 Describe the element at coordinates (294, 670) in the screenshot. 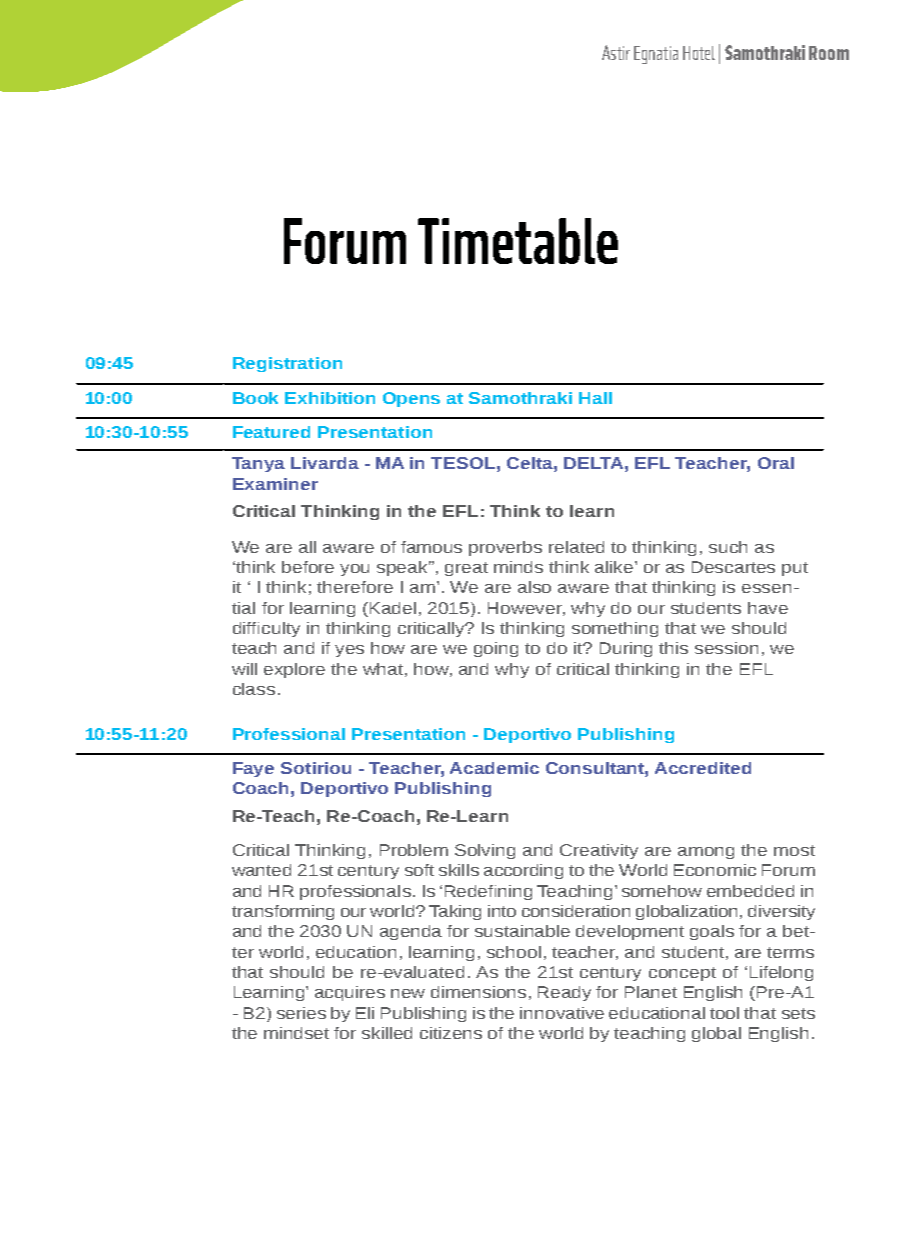

I see `explore` at that location.
